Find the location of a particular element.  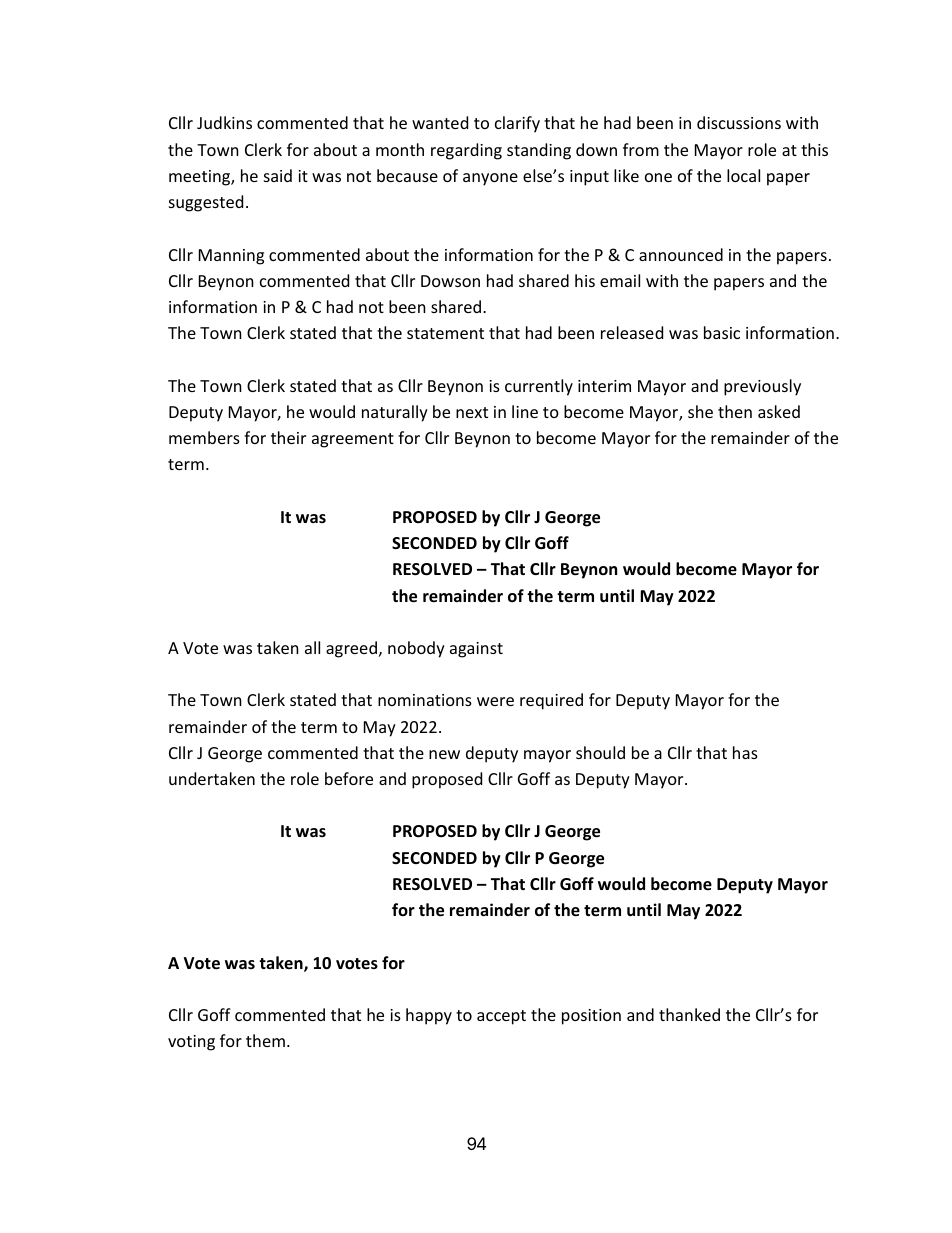

thanked is located at coordinates (689, 1014).
